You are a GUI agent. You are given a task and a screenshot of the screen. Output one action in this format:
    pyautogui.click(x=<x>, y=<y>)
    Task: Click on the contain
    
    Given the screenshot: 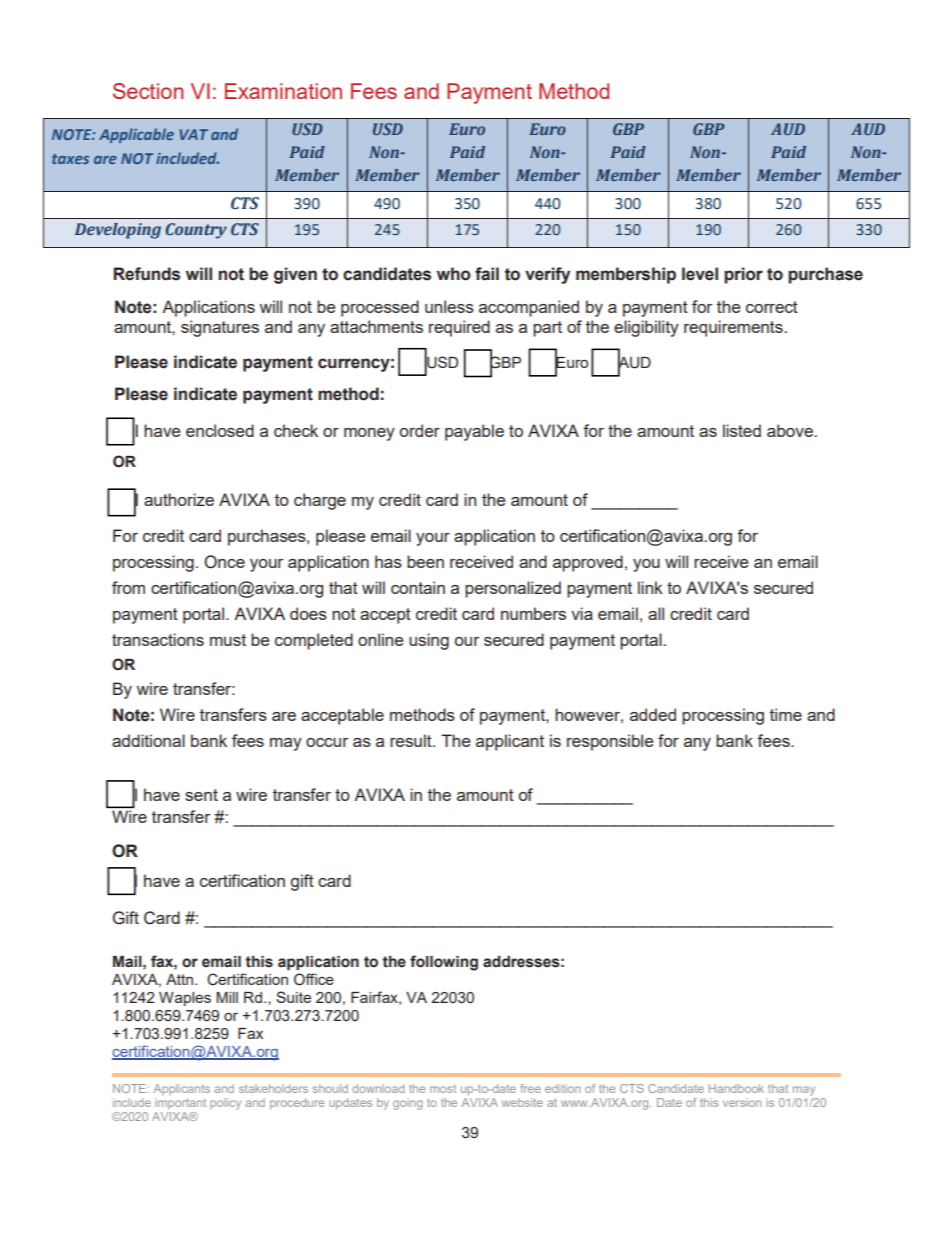 What is the action you would take?
    pyautogui.click(x=418, y=587)
